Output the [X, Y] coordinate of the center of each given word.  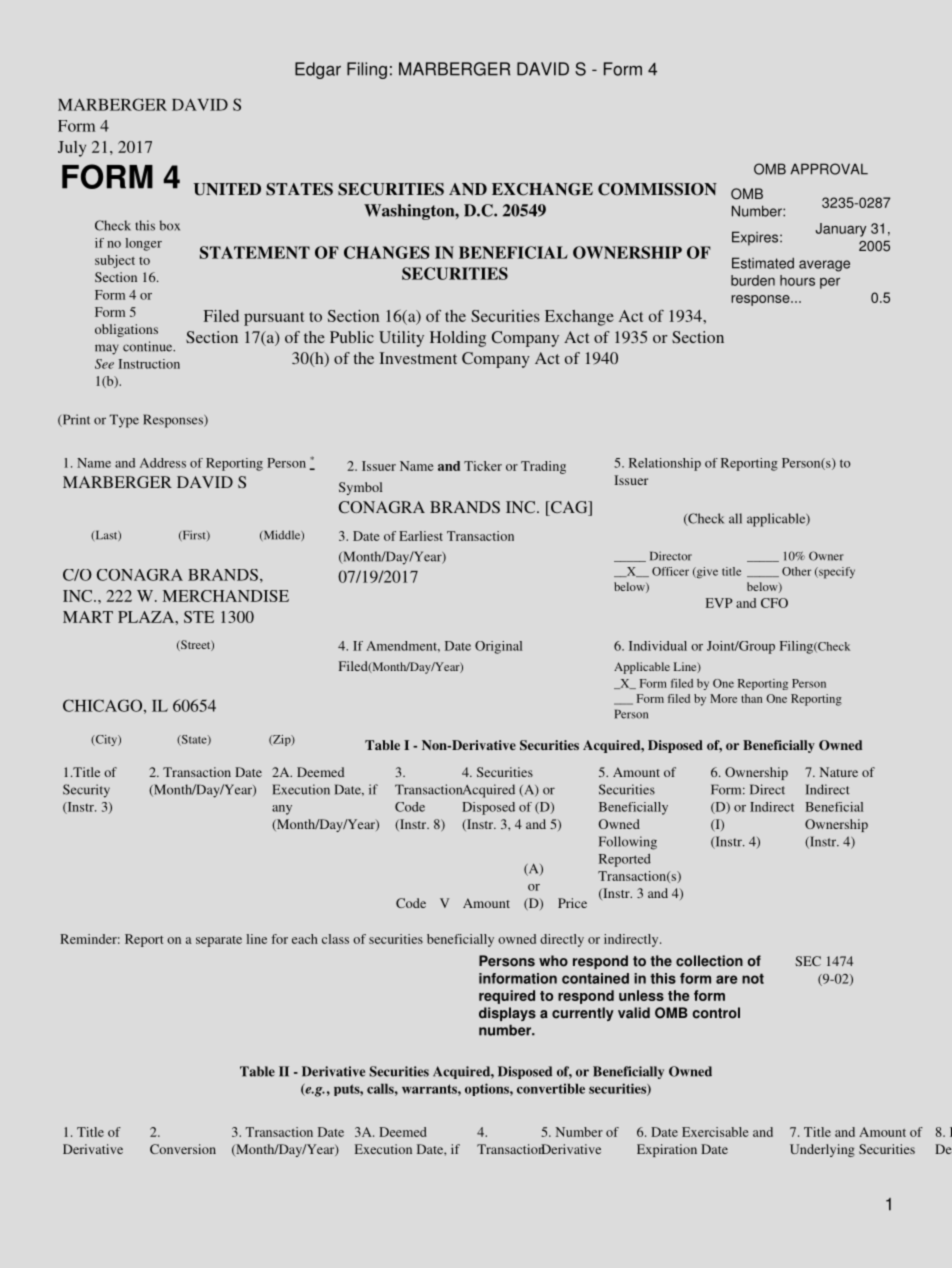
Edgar [318, 70]
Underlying [822, 1150]
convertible [551, 1088]
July [72, 149]
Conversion [183, 1149]
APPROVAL [829, 169]
